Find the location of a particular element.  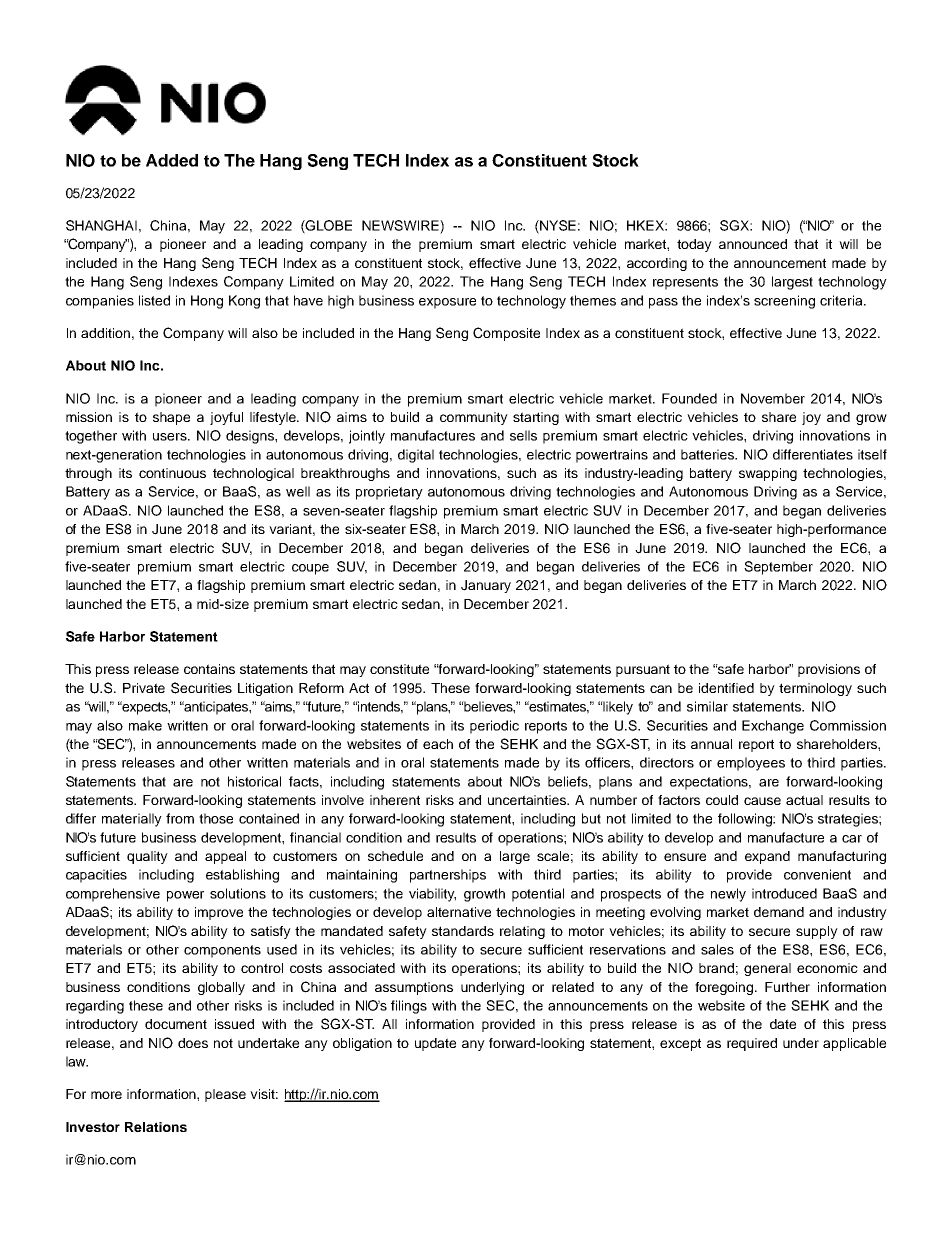

announced is located at coordinates (753, 244).
